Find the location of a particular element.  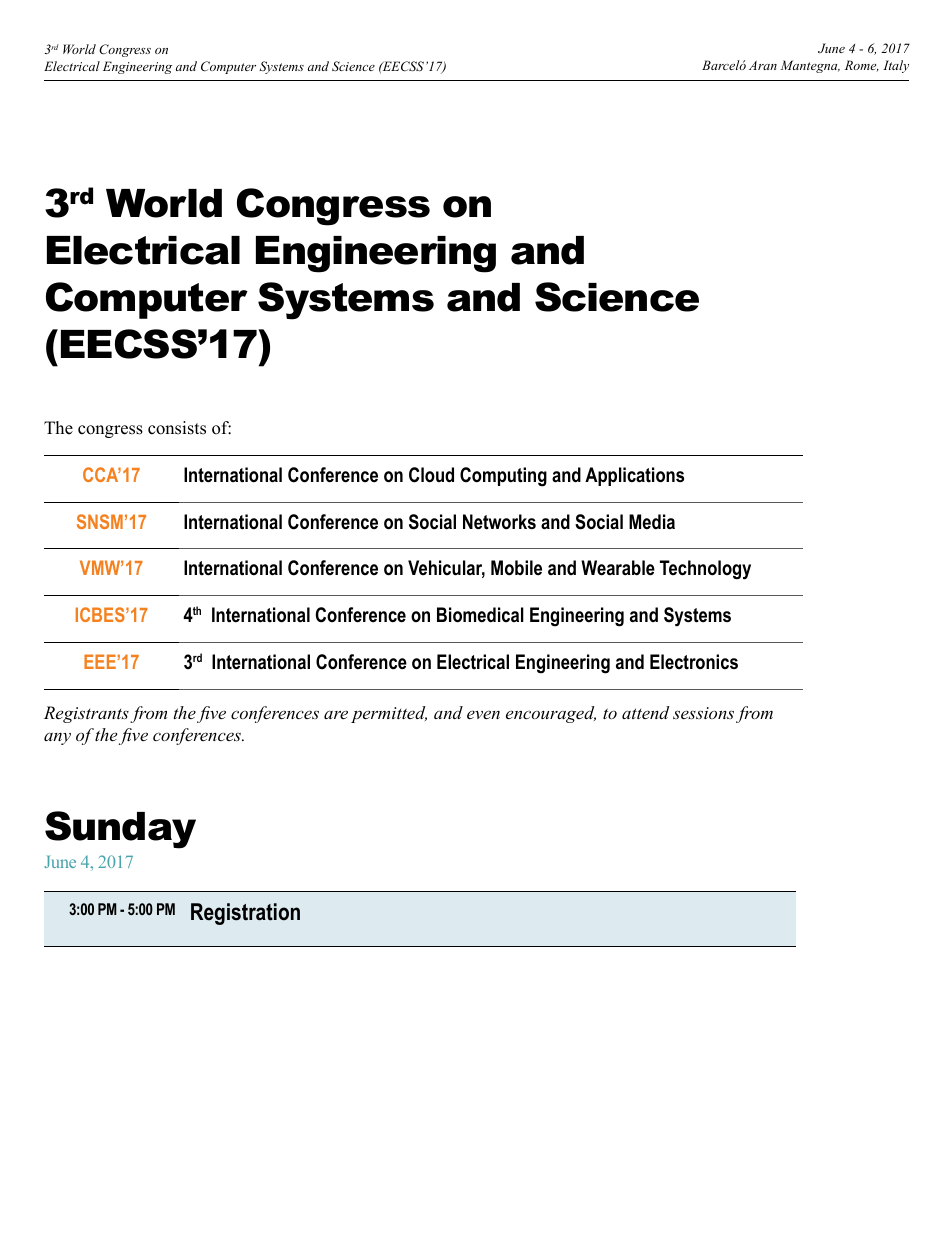

Italy is located at coordinates (896, 66).
